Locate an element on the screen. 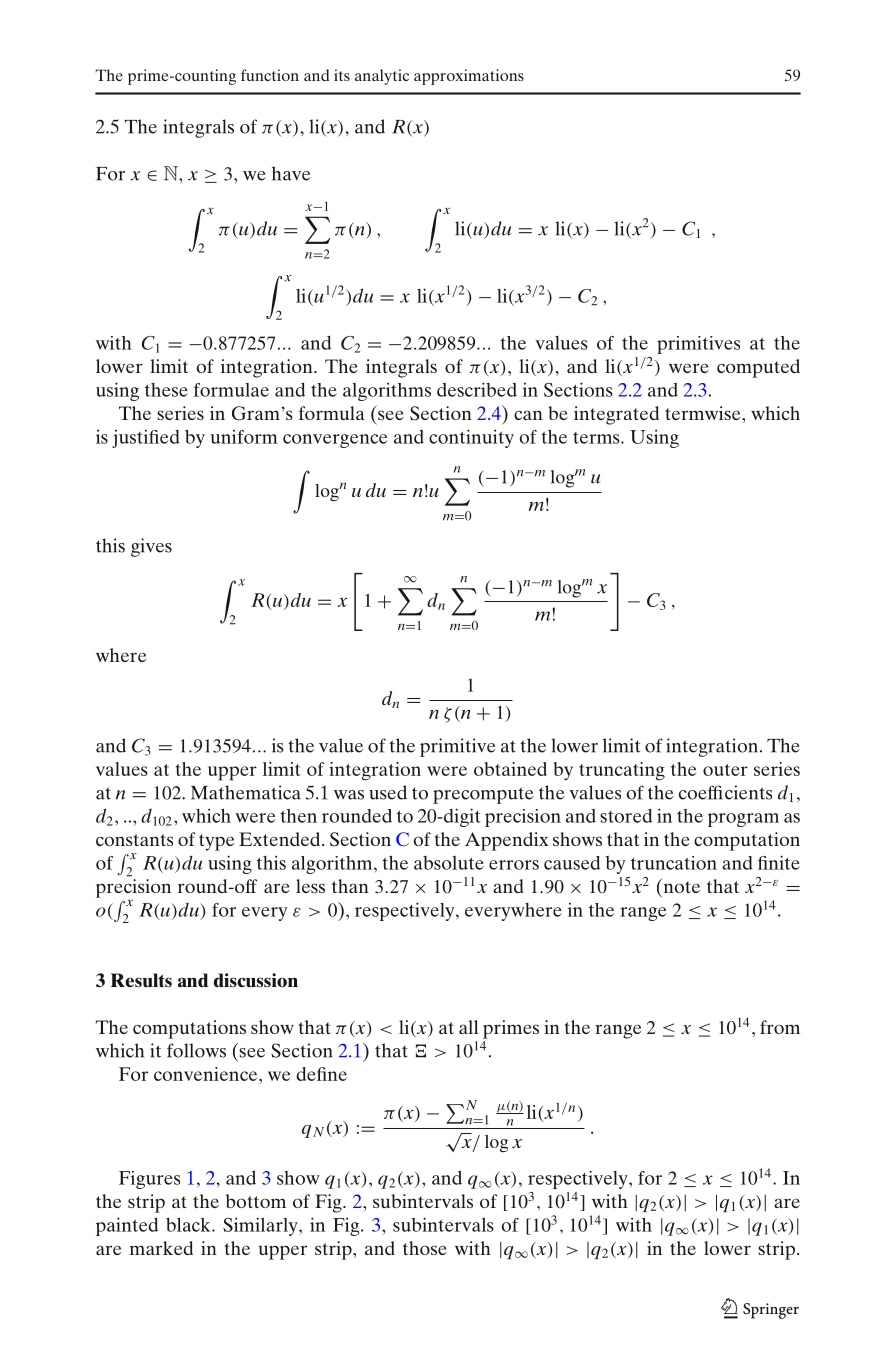 This screenshot has width=896, height=1359. outer is located at coordinates (725, 770).
